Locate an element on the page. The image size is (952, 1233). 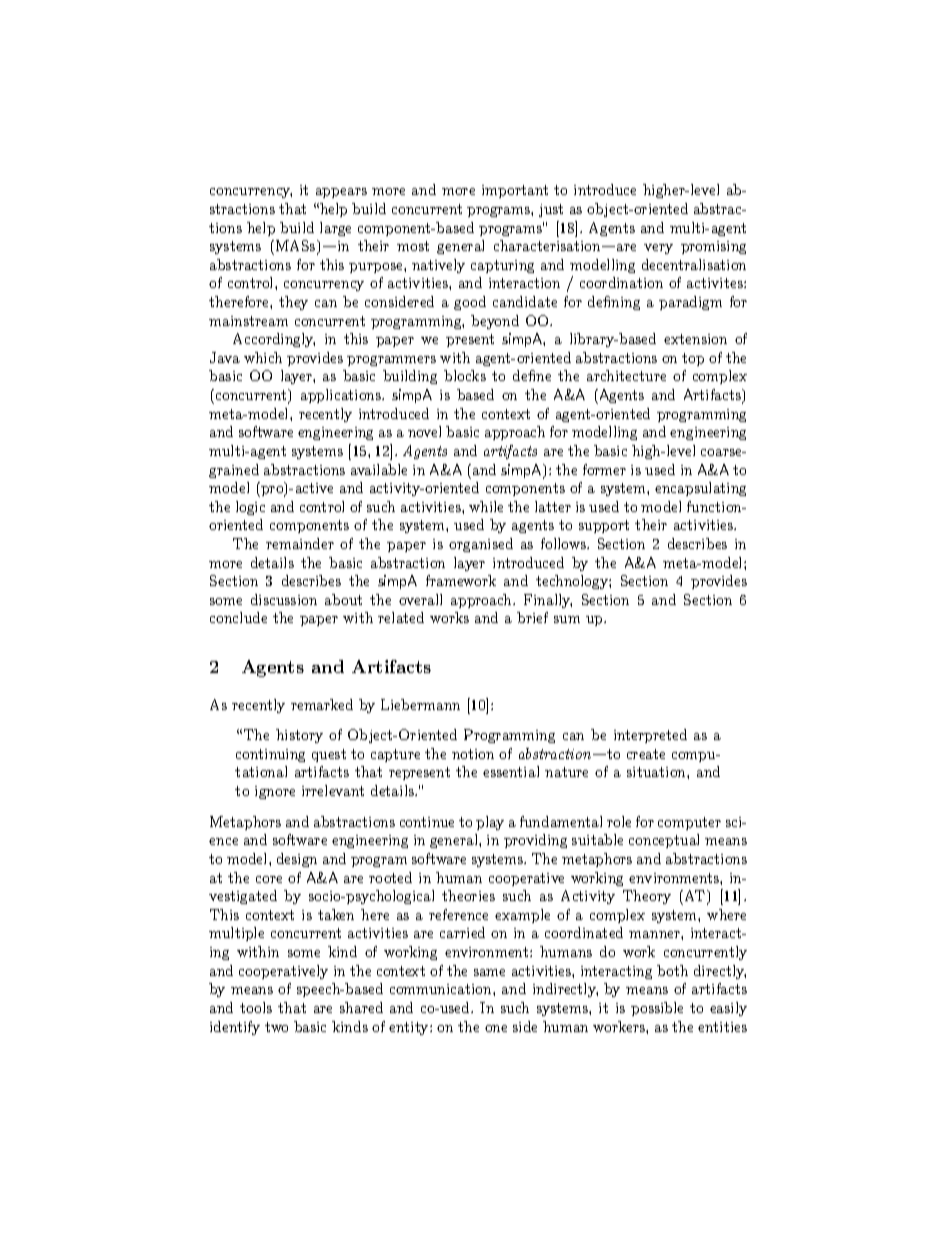
large is located at coordinates (335, 229).
